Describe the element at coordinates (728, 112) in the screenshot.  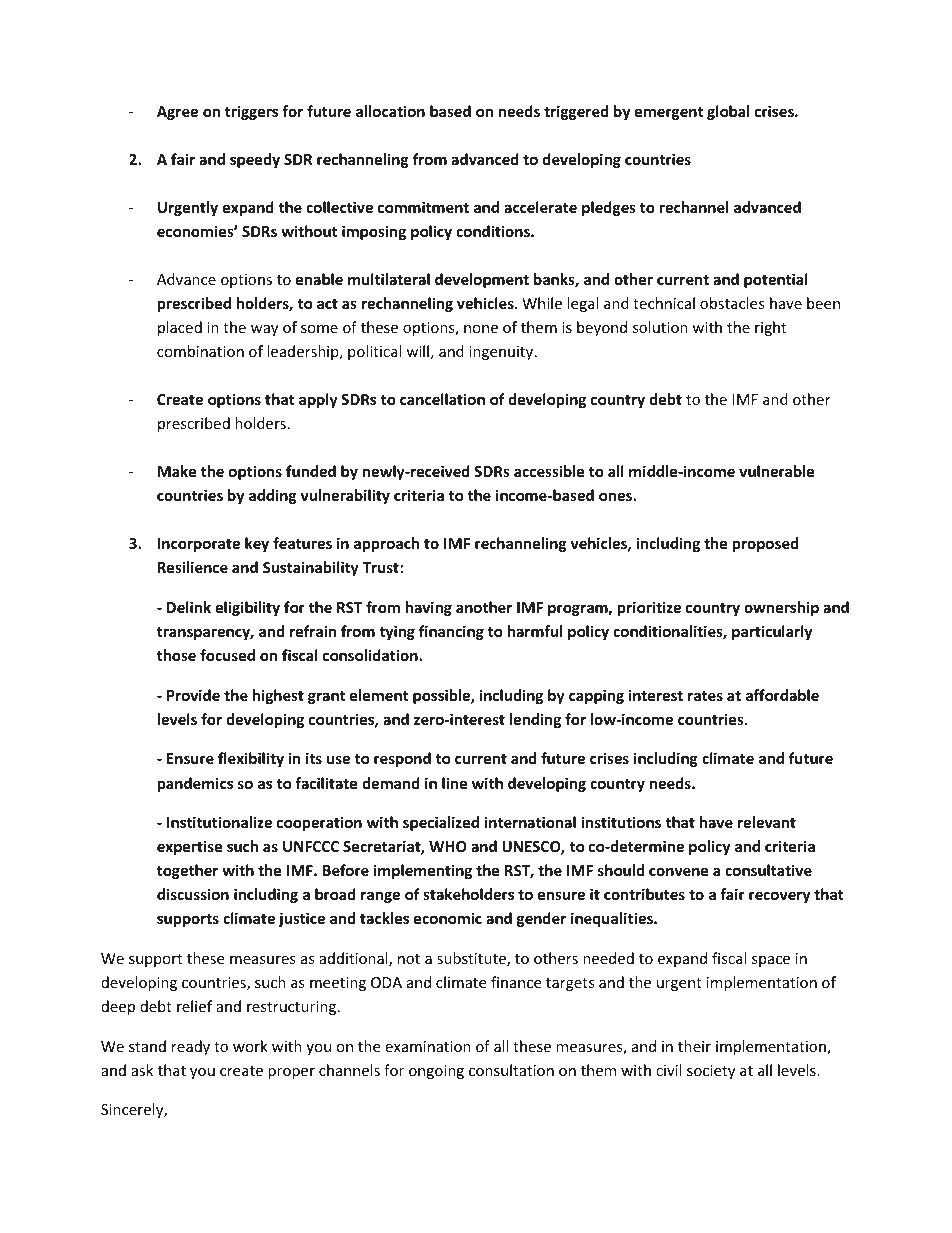
I see `global` at that location.
